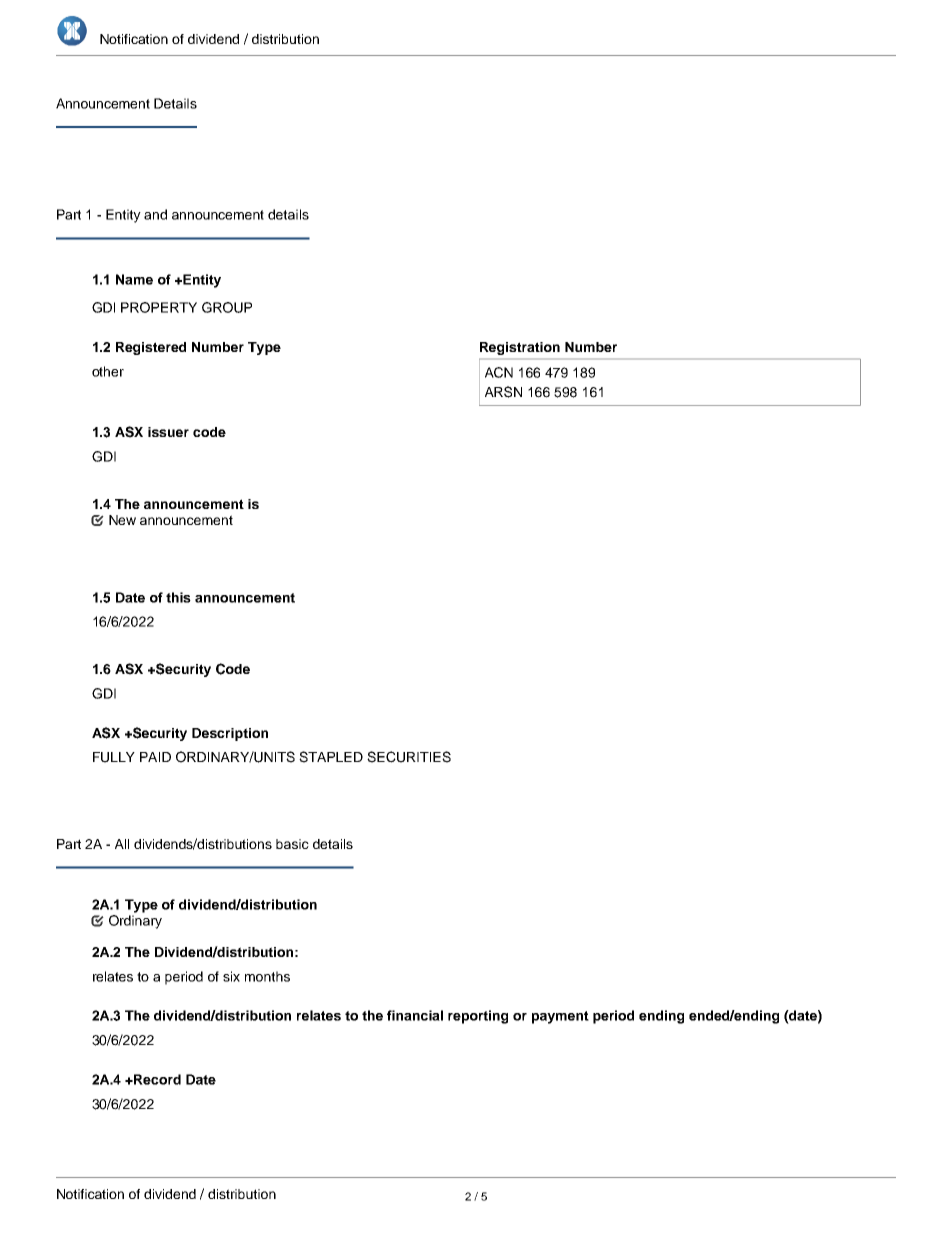 The image size is (952, 1233). I want to click on Description, so click(230, 734).
